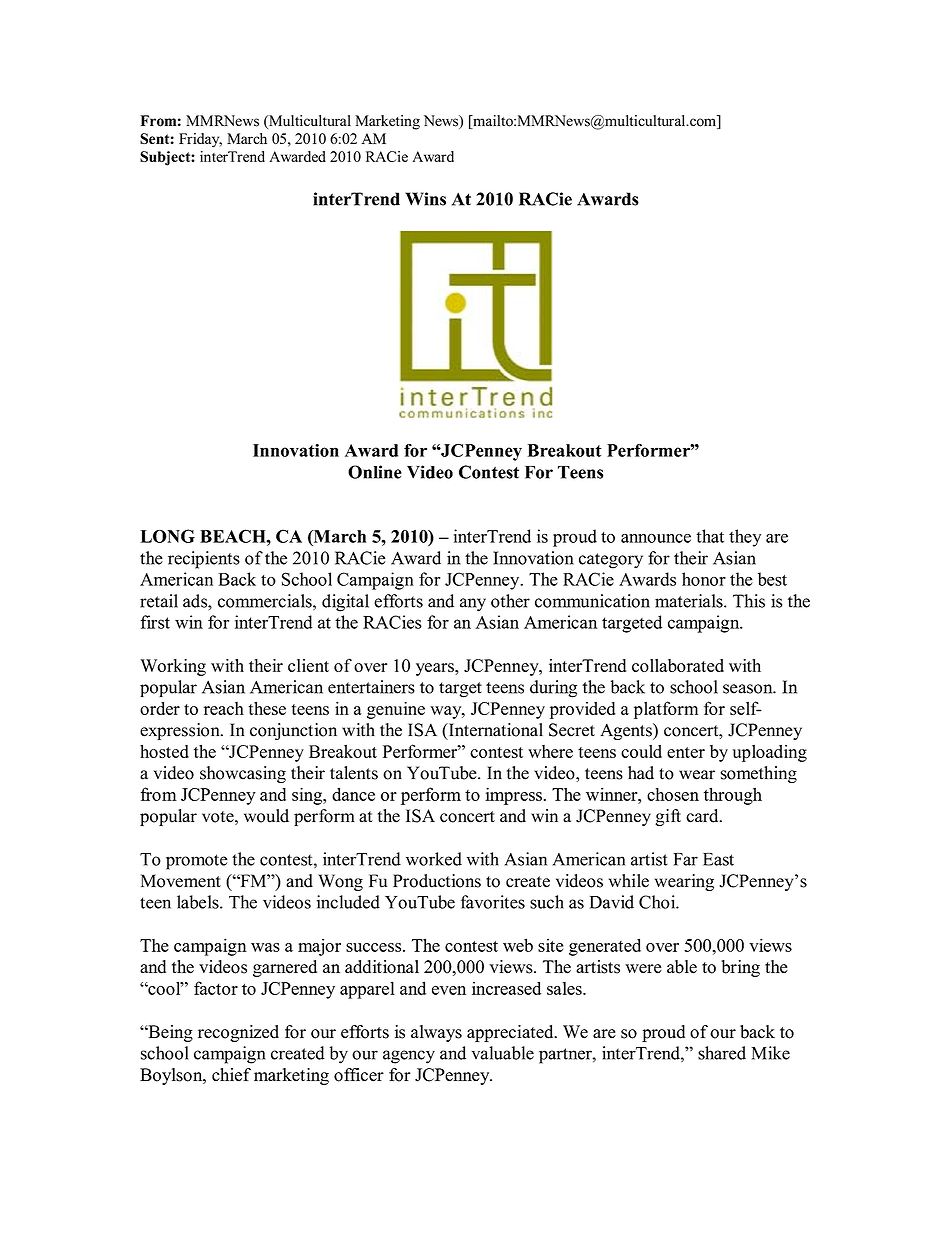 The width and height of the document is (952, 1233). Describe the element at coordinates (375, 472) in the document. I see `Online` at that location.
